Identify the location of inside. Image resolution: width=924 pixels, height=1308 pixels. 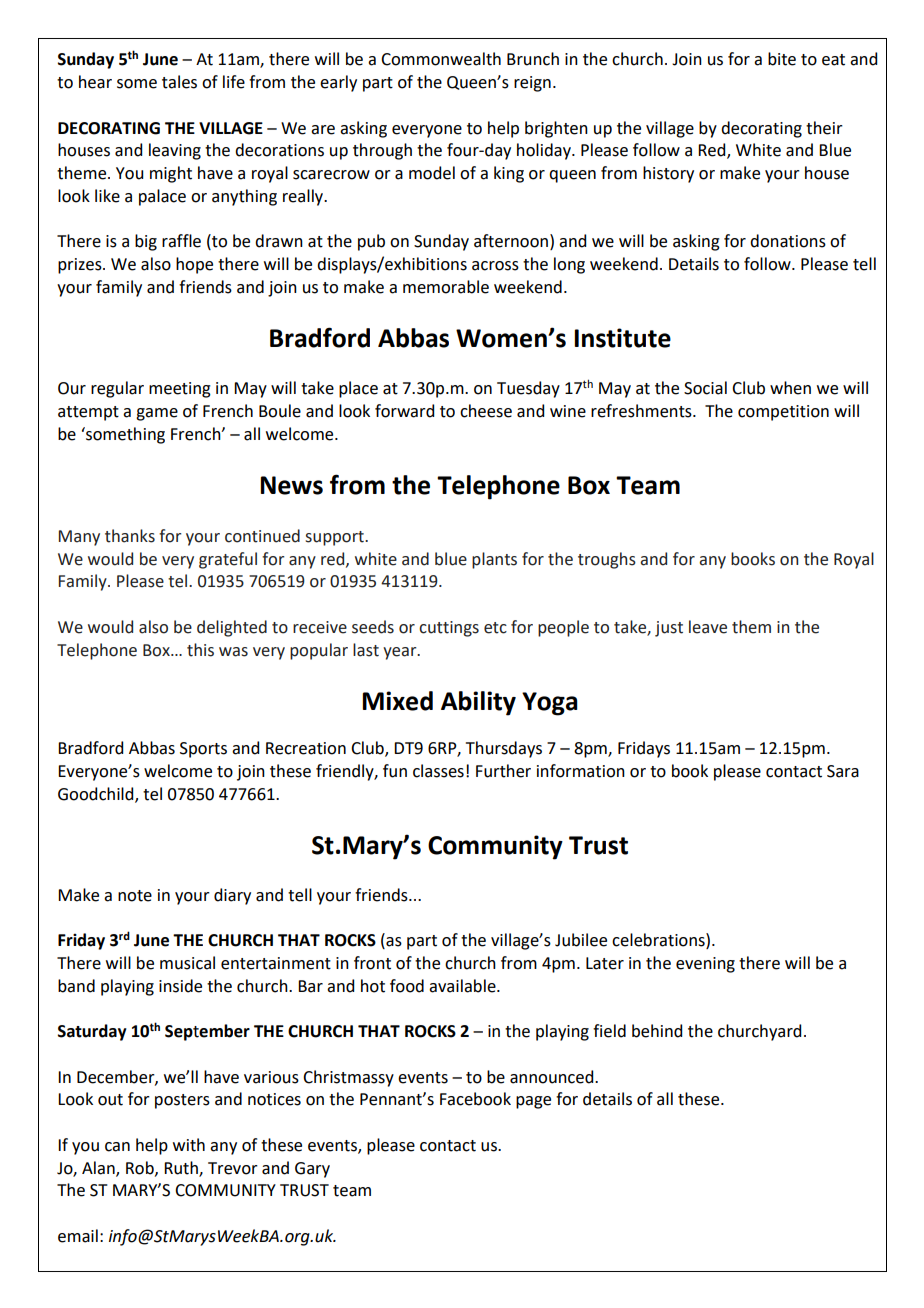
(180, 986).
